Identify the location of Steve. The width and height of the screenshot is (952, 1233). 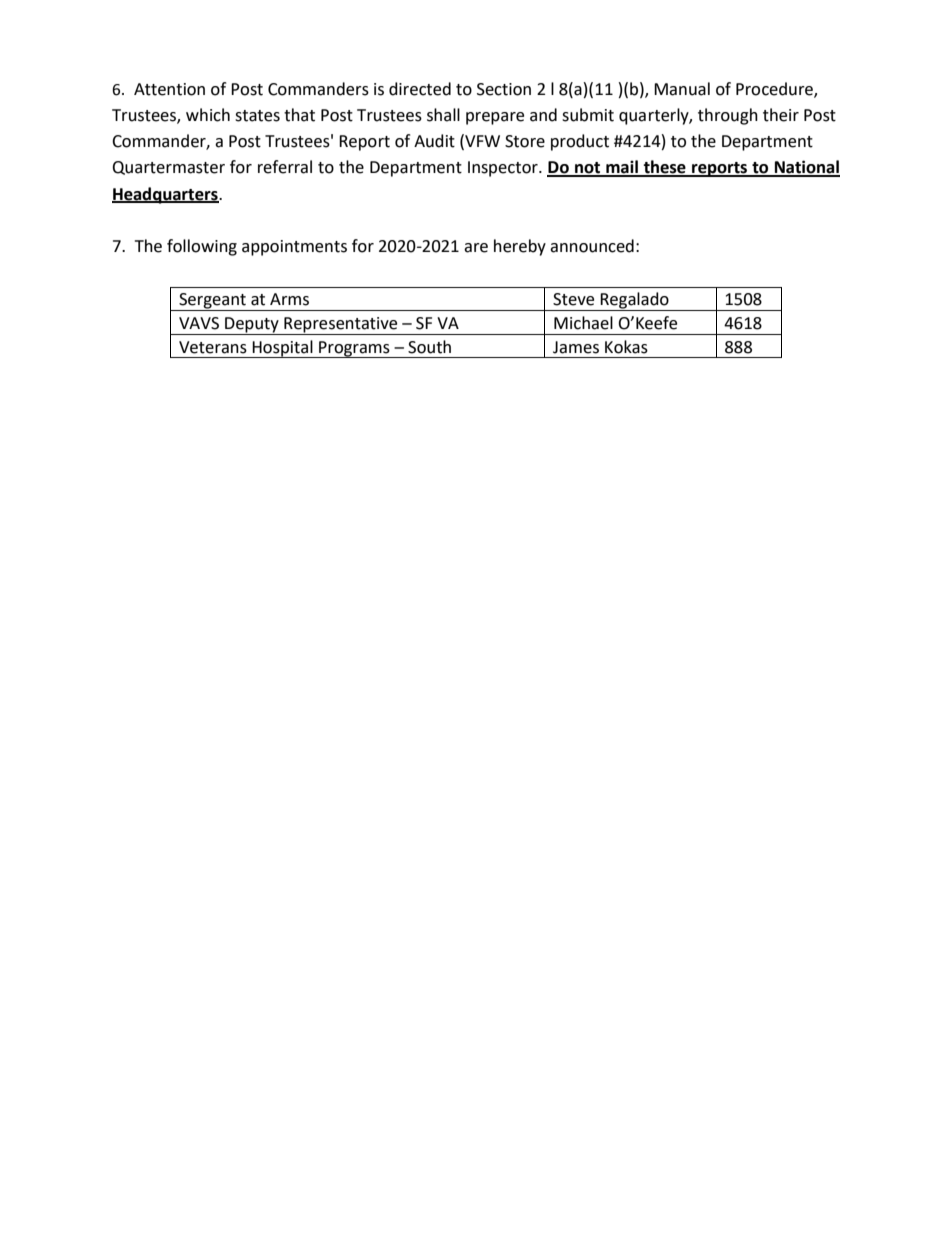
(573, 299).
